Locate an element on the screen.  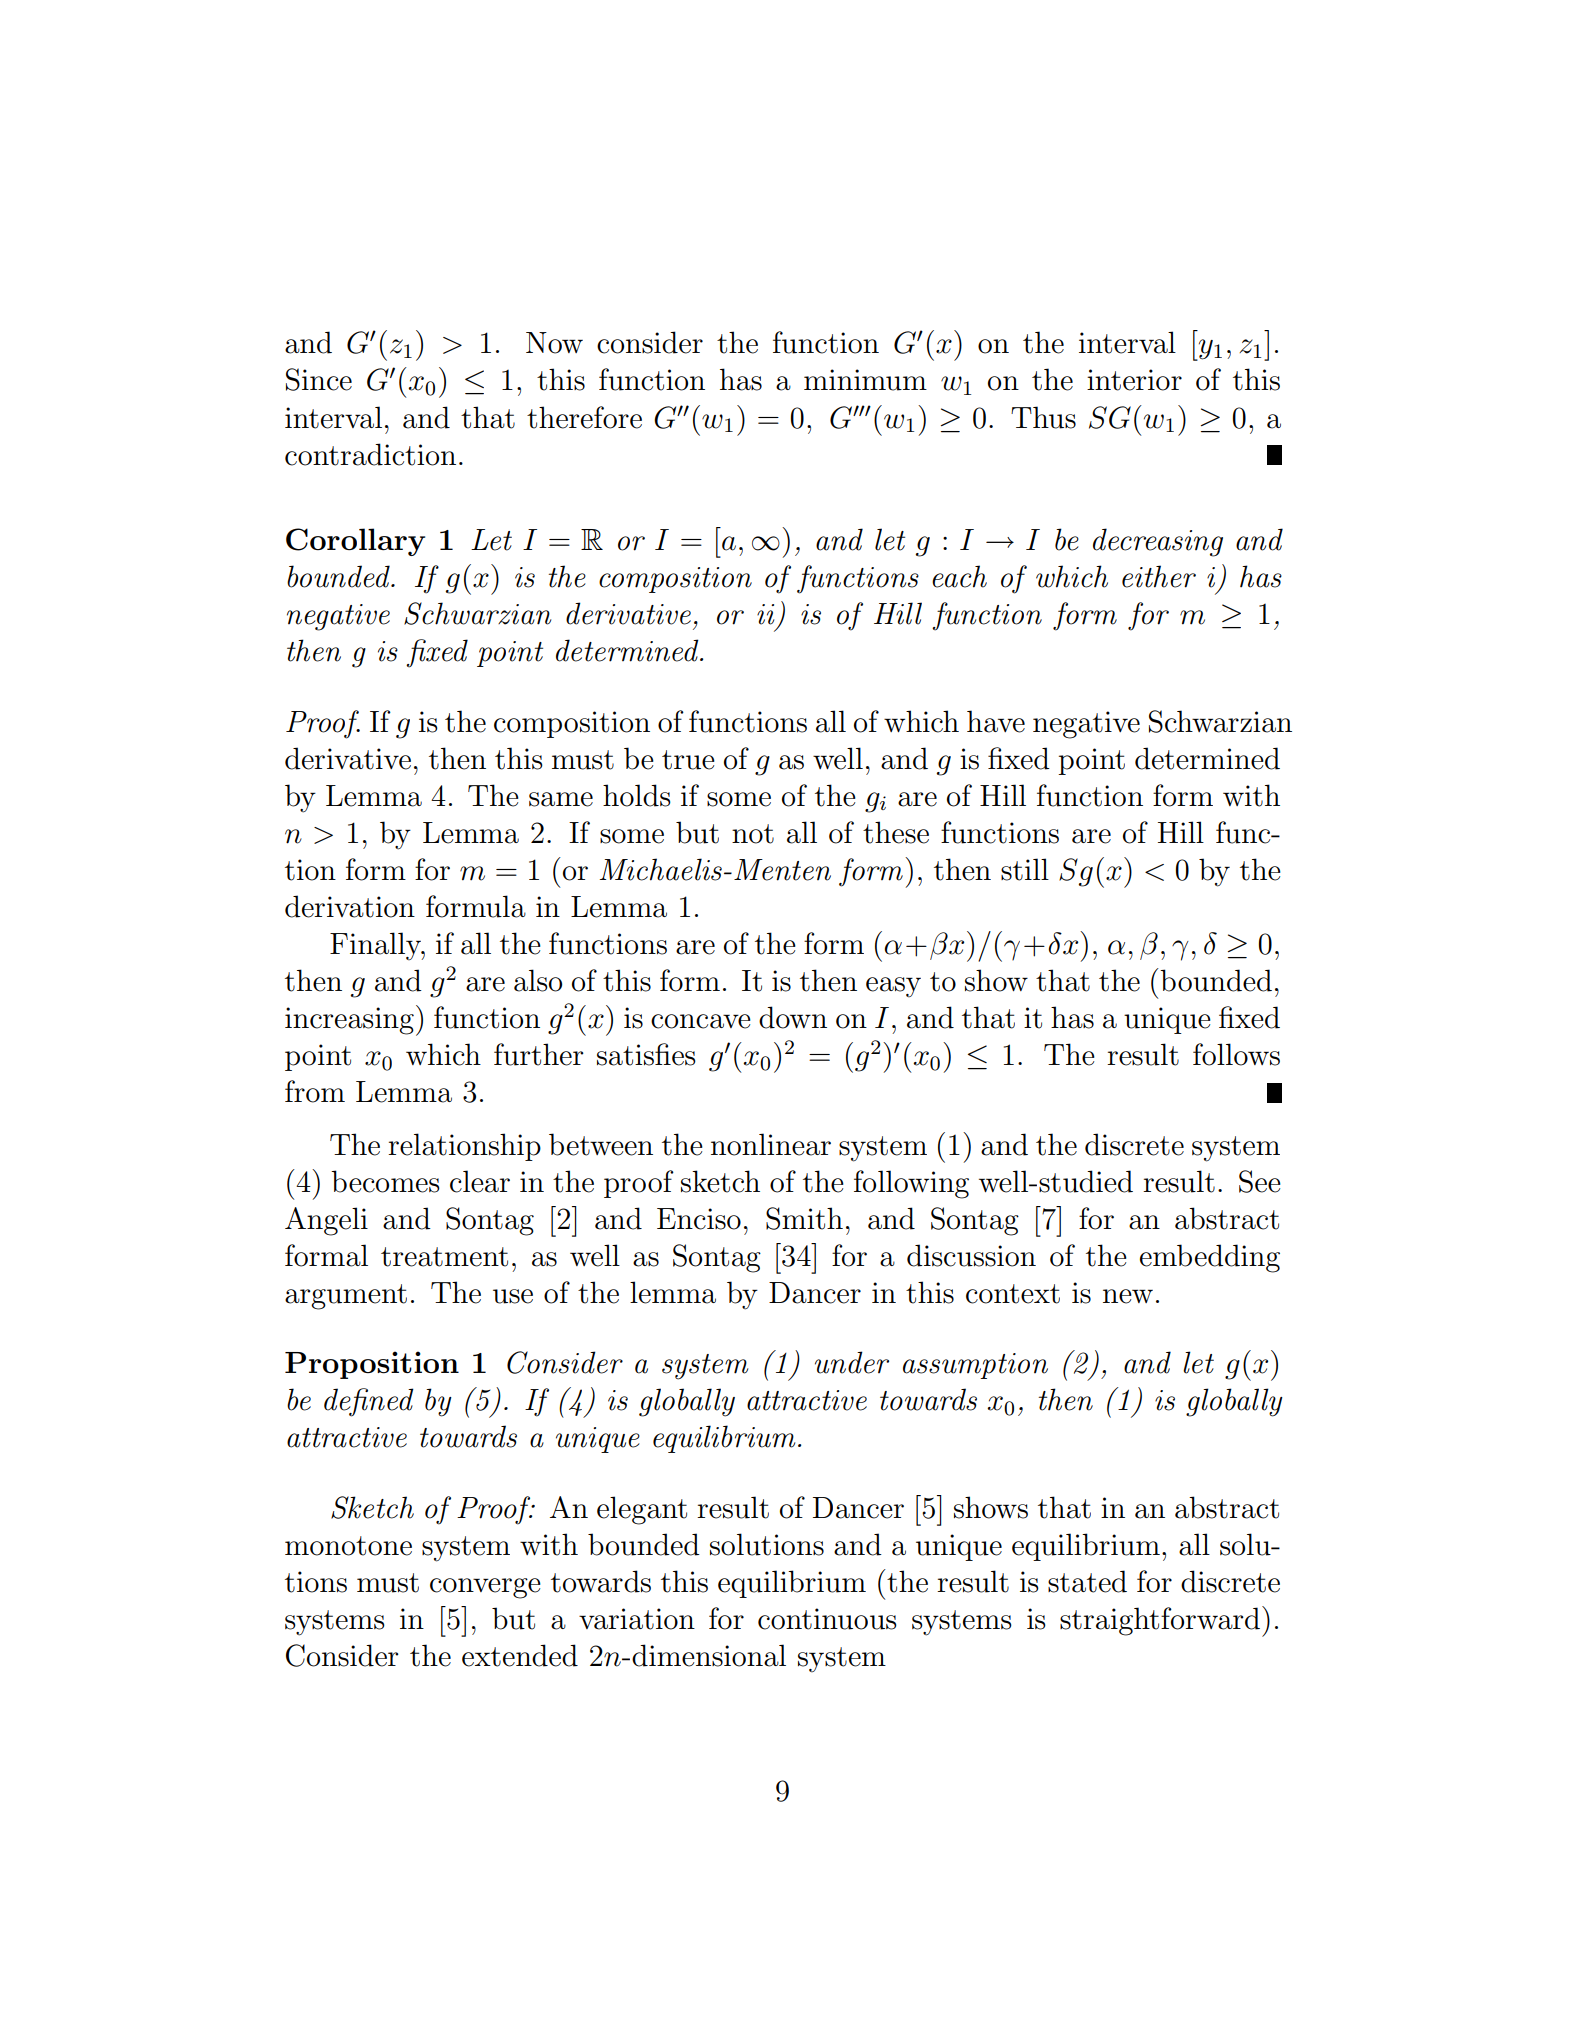
converge is located at coordinates (485, 1588).
